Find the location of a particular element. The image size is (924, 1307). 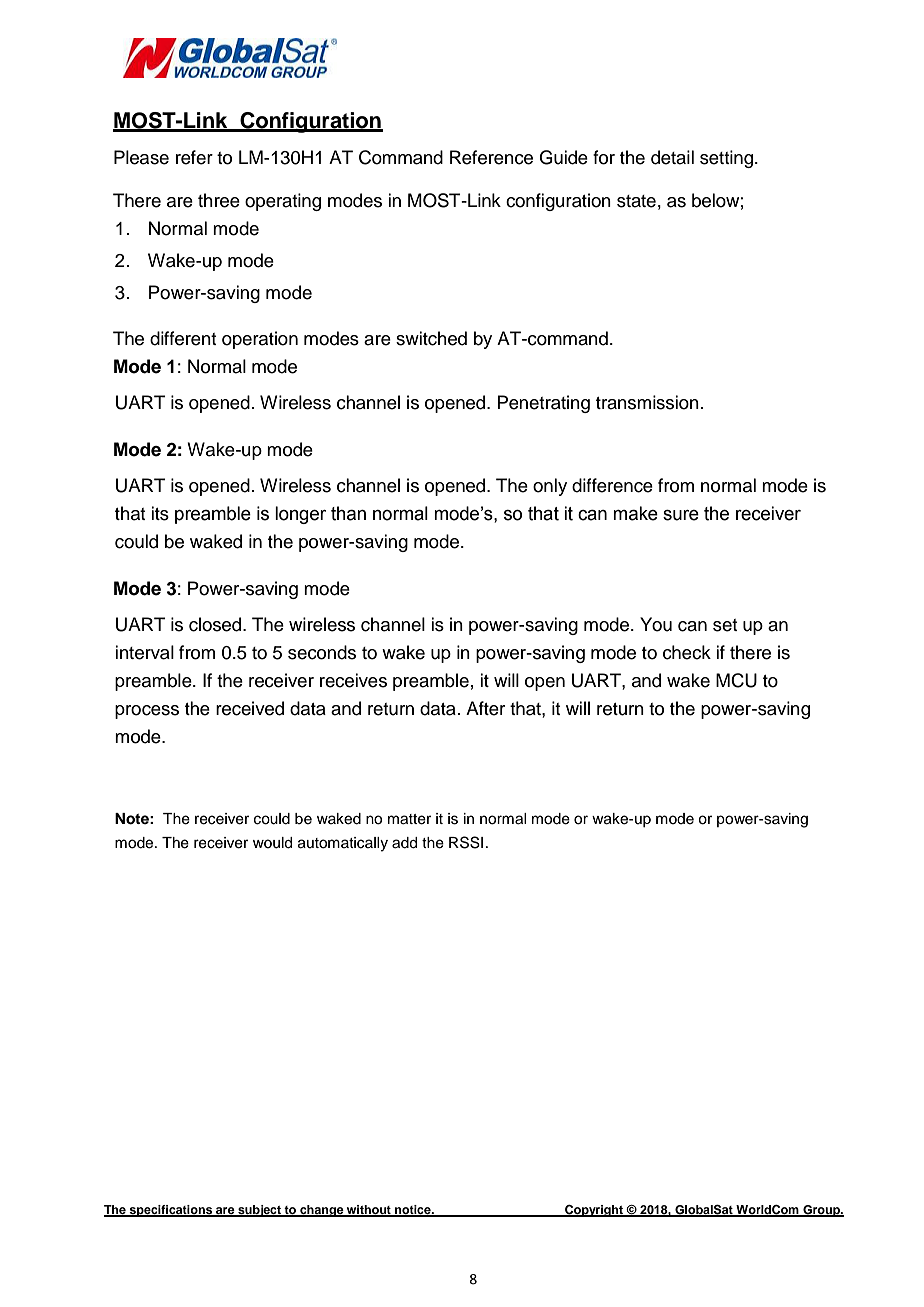

Guide is located at coordinates (563, 157).
